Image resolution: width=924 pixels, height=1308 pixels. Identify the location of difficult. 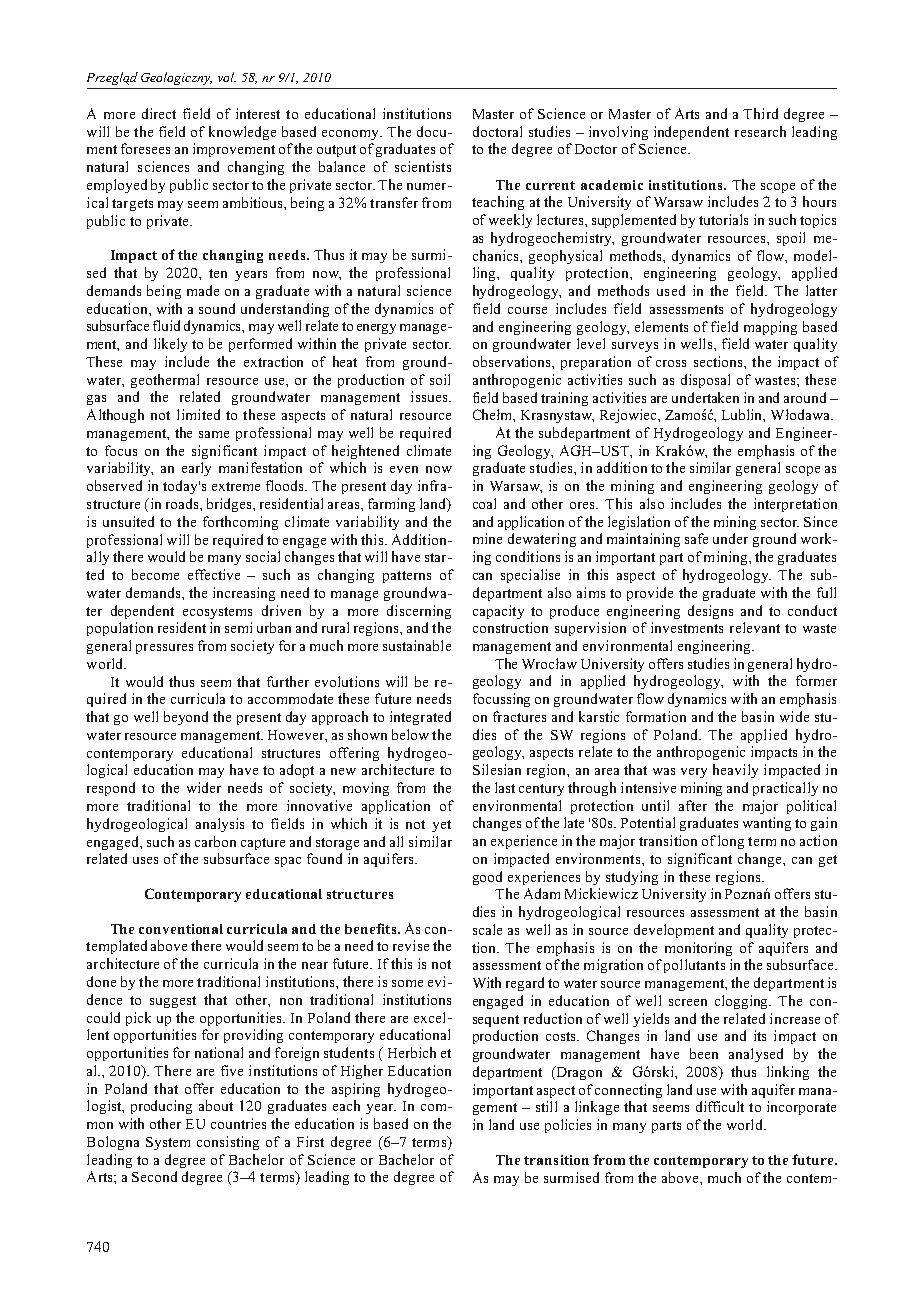
(720, 1106).
